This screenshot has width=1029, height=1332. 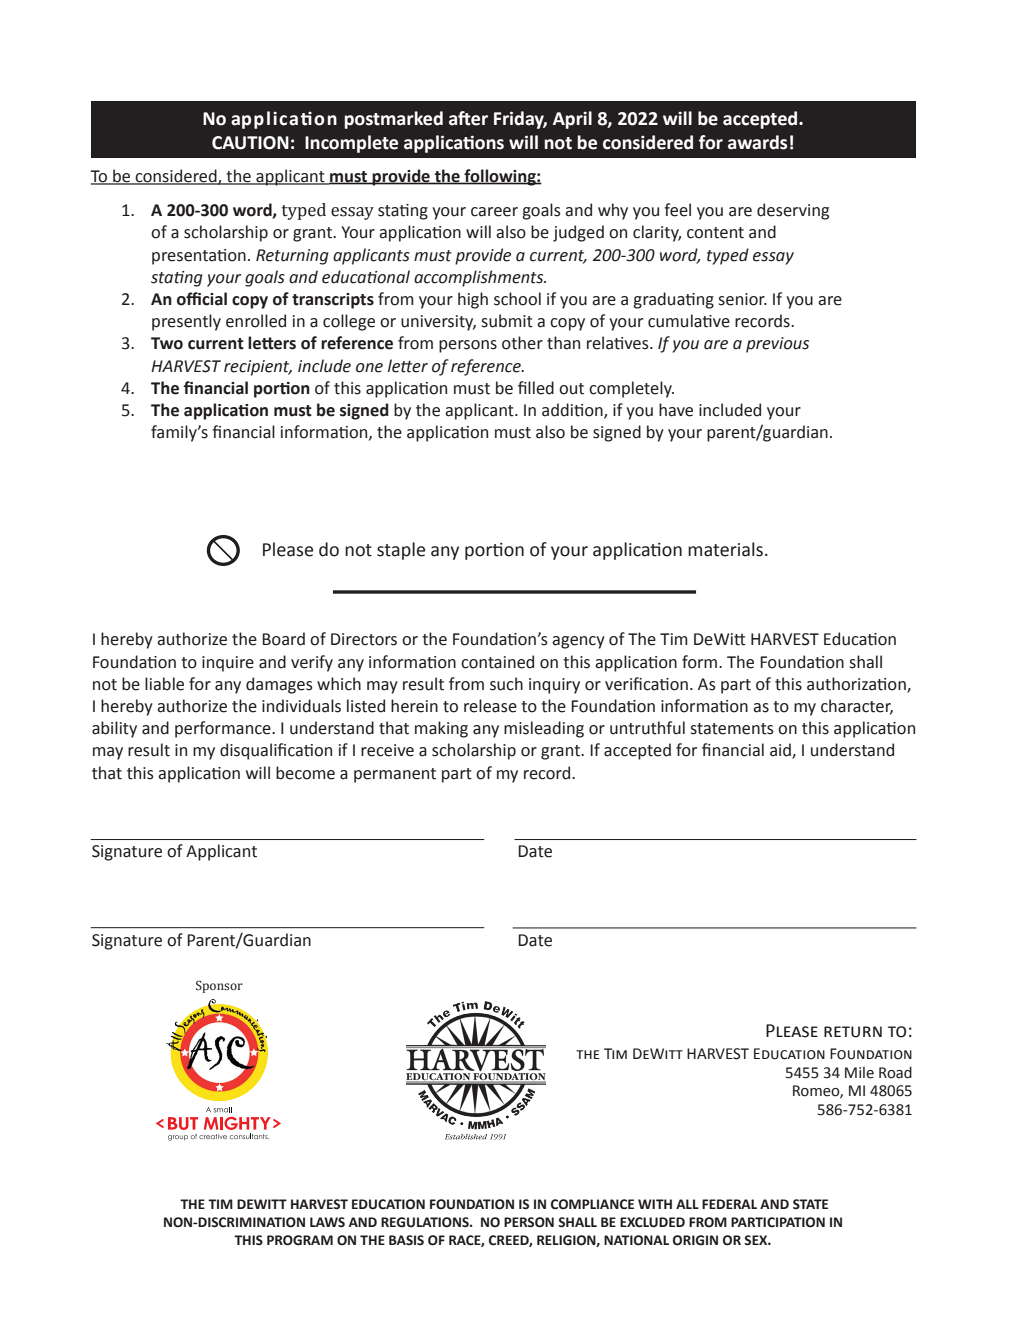 What do you see at coordinates (395, 775) in the screenshot?
I see `permanent` at bounding box center [395, 775].
